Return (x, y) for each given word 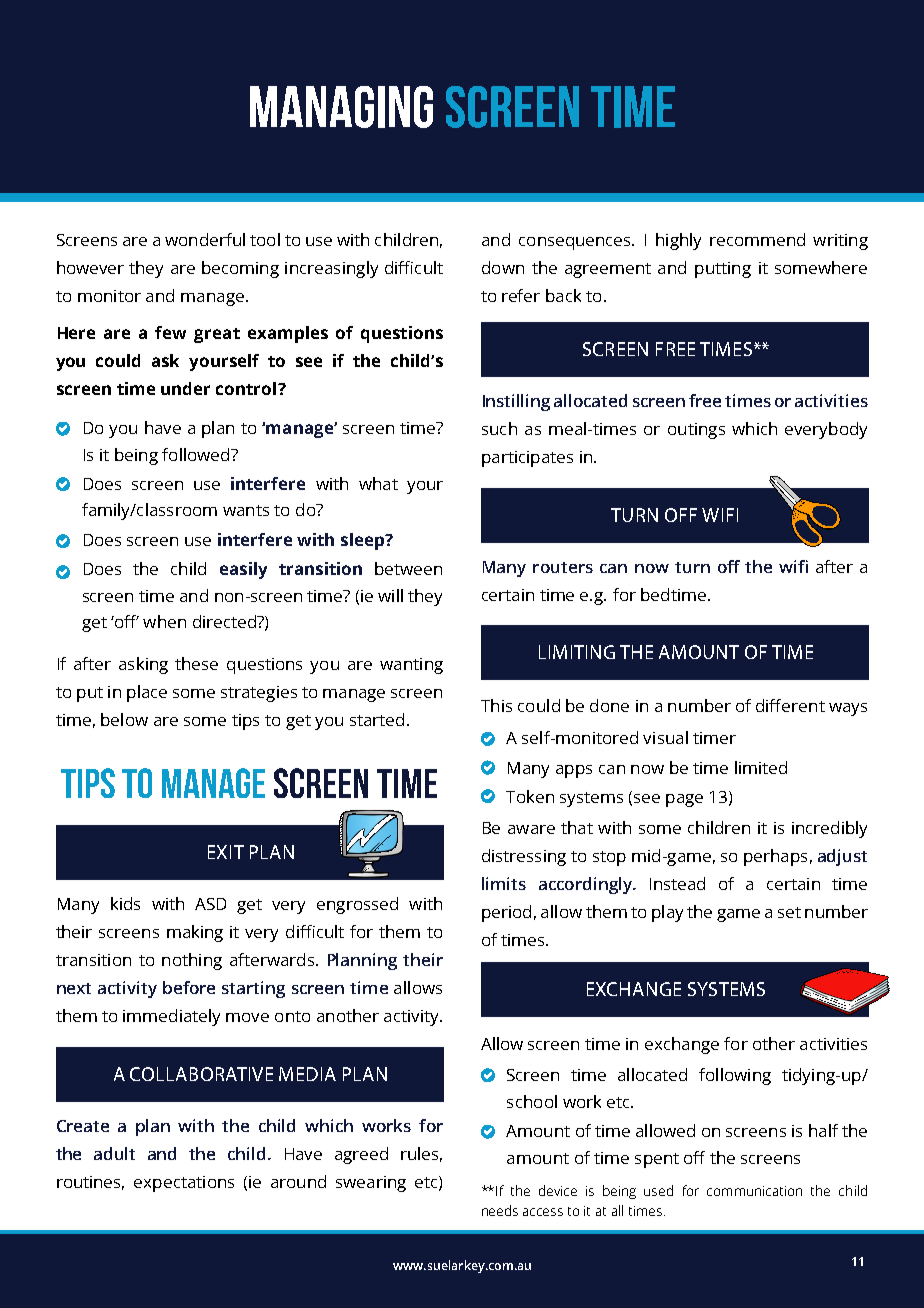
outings (696, 431)
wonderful (205, 239)
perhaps (775, 857)
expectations (184, 1184)
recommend (757, 239)
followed (197, 454)
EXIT (226, 852)
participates (527, 459)
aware (531, 829)
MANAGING (341, 107)
